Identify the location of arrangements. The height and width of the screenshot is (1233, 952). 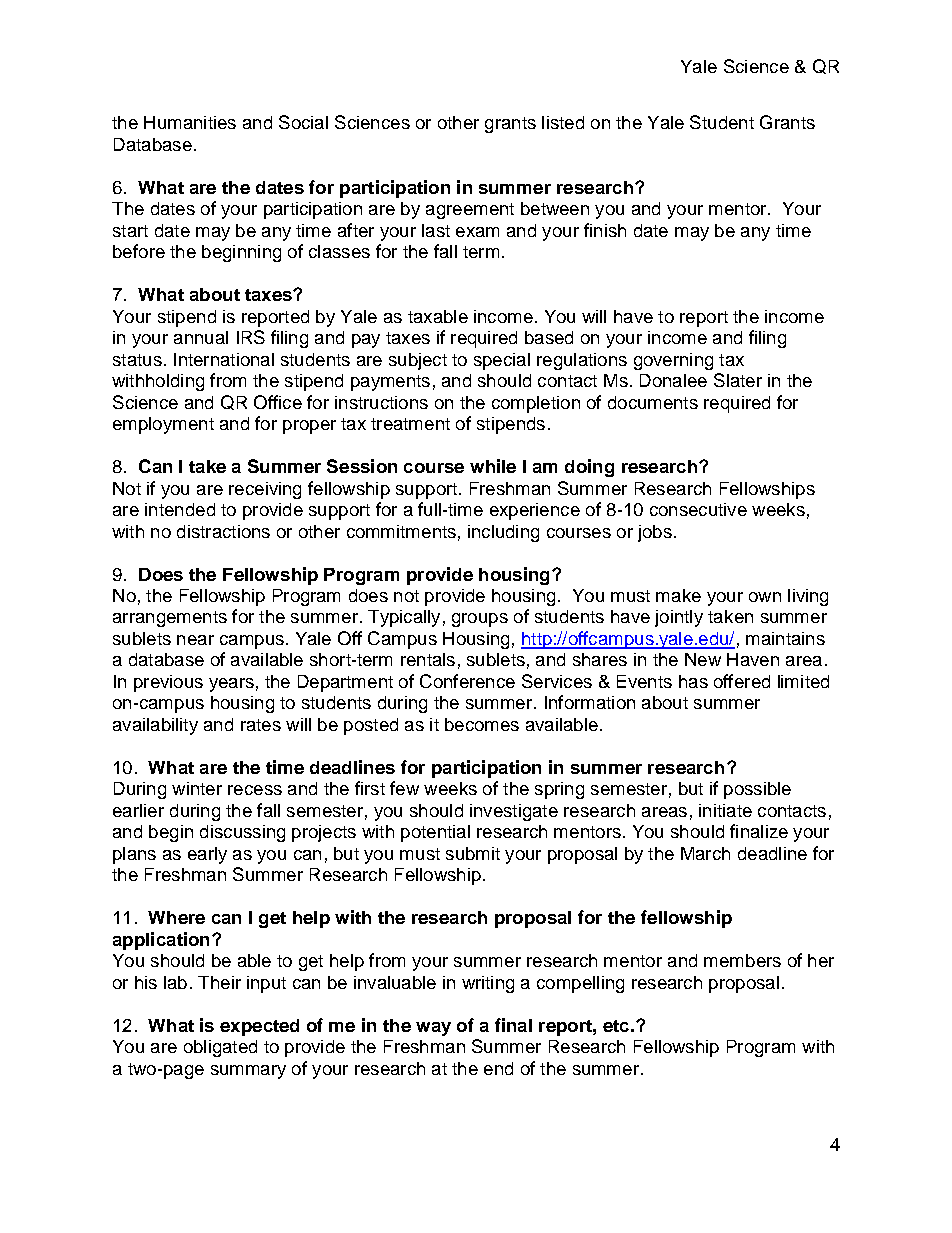
(170, 619).
